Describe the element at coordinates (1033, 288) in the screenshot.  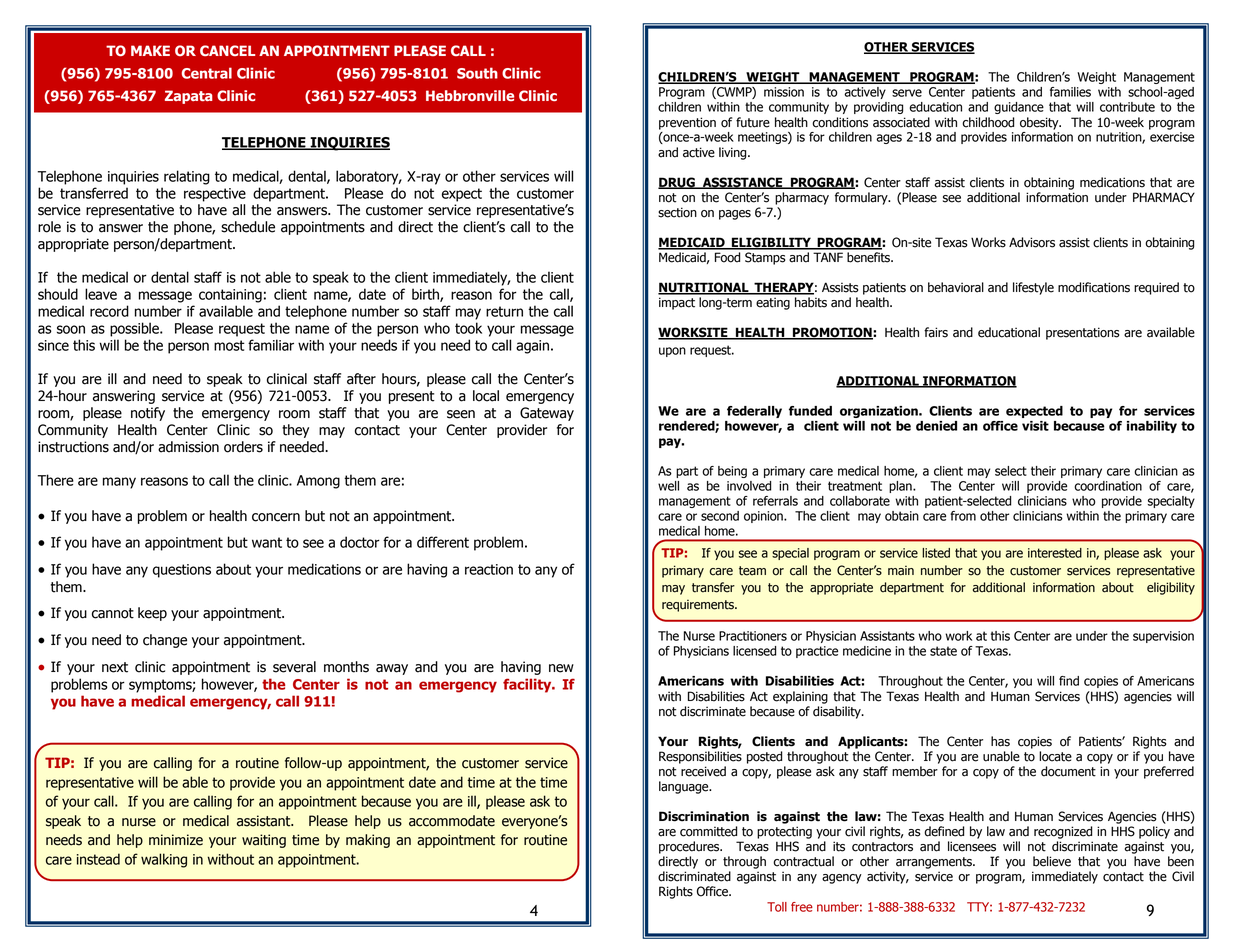
I see `lifestyle` at that location.
